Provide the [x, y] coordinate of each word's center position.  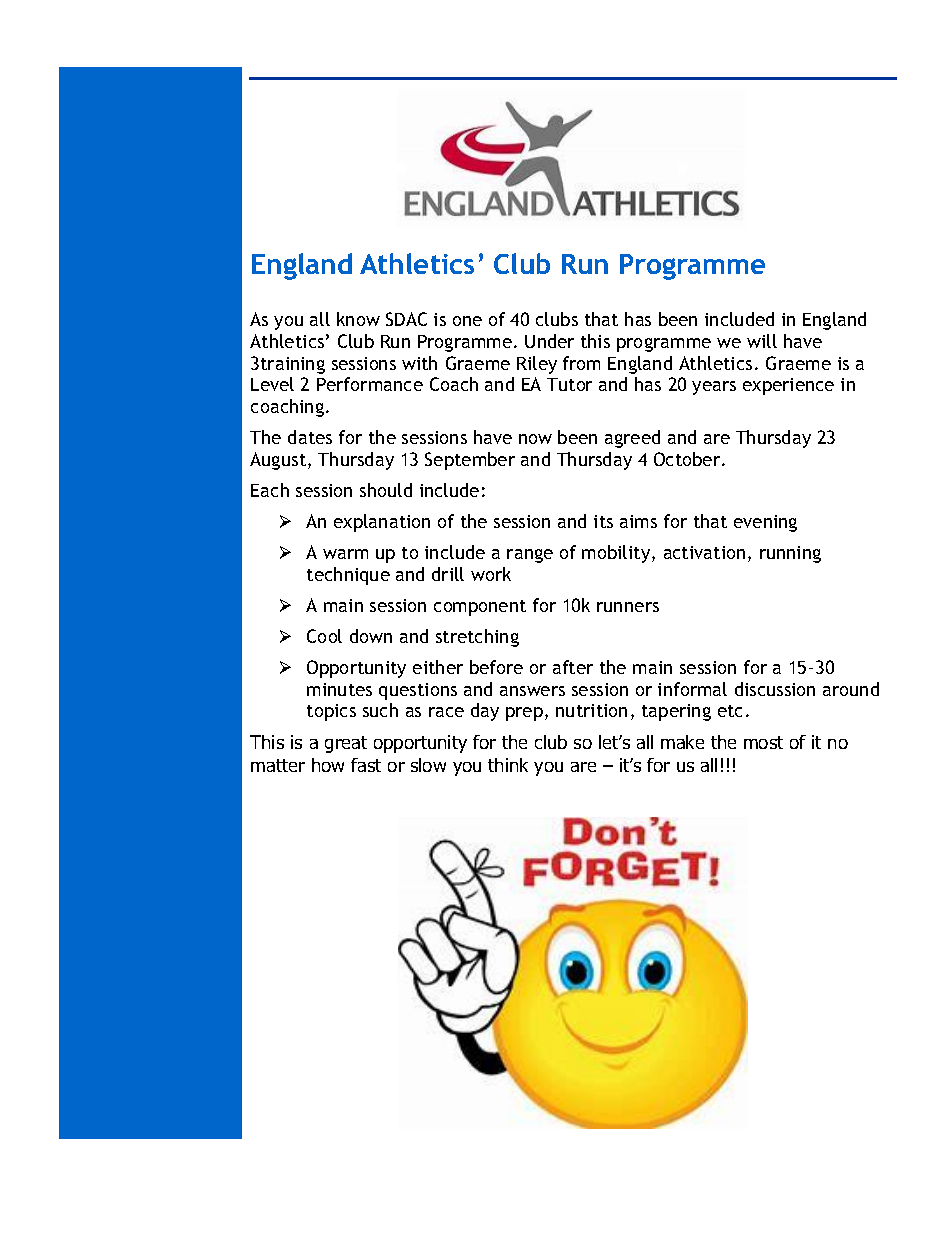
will [762, 341]
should [386, 490]
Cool [324, 636]
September [470, 461]
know [358, 319]
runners [628, 607]
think [508, 765]
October [688, 459]
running [790, 554]
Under [549, 341]
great [346, 744]
